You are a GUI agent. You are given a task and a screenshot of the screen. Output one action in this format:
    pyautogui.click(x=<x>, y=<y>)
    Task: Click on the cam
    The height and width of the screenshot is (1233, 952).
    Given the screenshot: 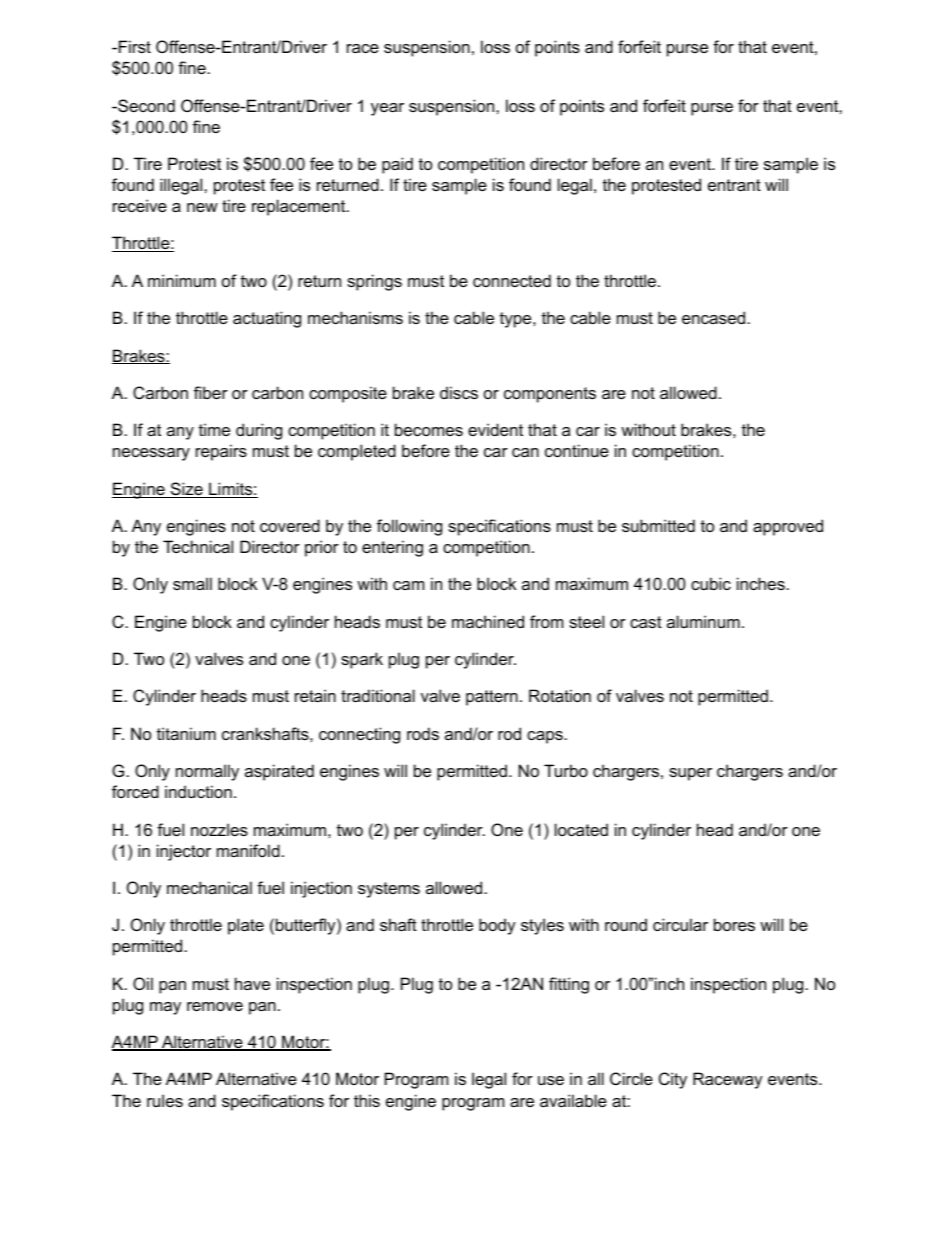 What is the action you would take?
    pyautogui.click(x=408, y=585)
